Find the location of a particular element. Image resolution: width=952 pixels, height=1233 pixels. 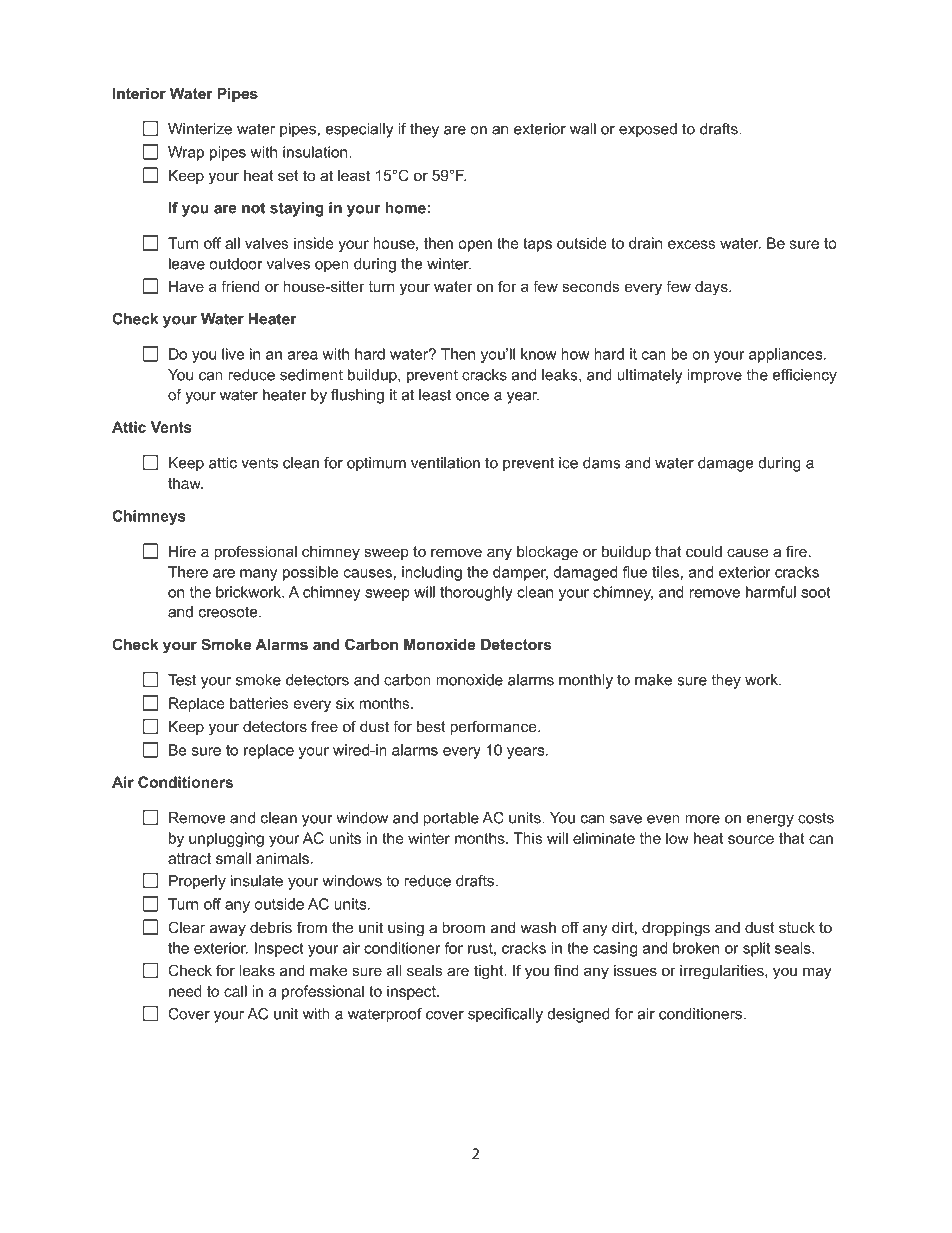

once is located at coordinates (472, 396).
